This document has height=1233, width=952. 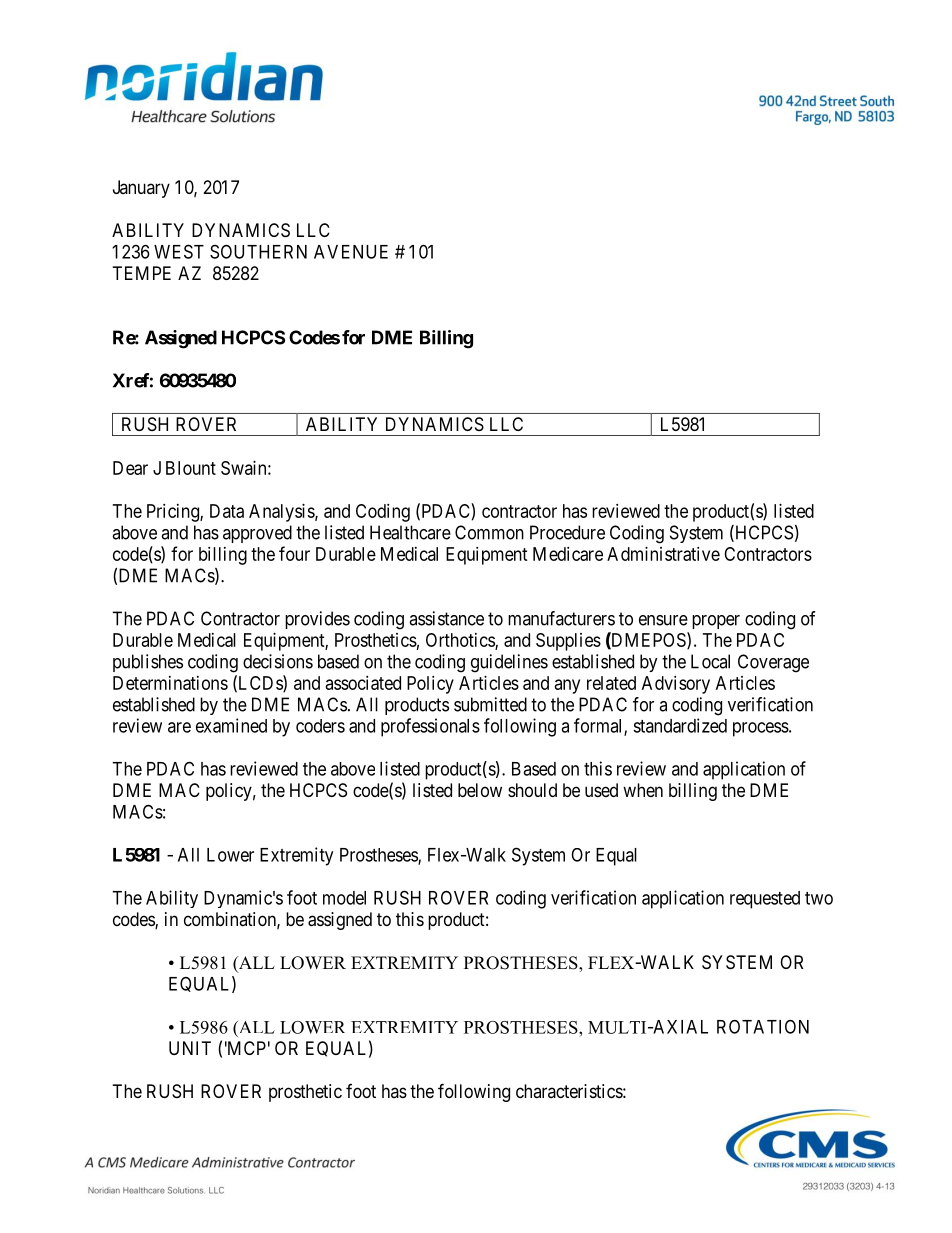 I want to click on below, so click(x=480, y=790).
